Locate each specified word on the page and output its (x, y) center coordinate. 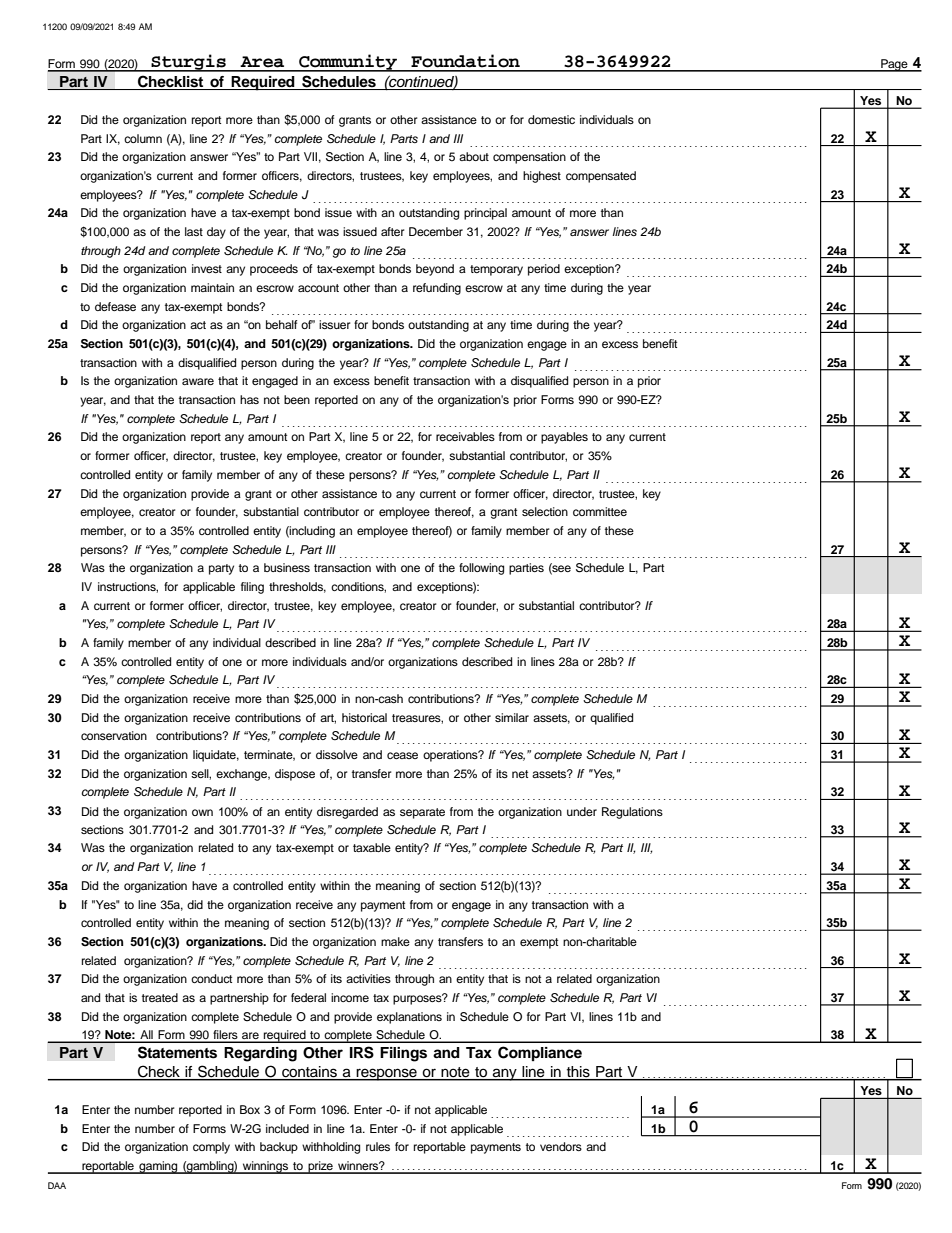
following (481, 569)
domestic (551, 119)
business (287, 567)
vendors (561, 1146)
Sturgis (188, 63)
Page (894, 65)
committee (600, 511)
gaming (158, 1167)
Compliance (540, 1053)
